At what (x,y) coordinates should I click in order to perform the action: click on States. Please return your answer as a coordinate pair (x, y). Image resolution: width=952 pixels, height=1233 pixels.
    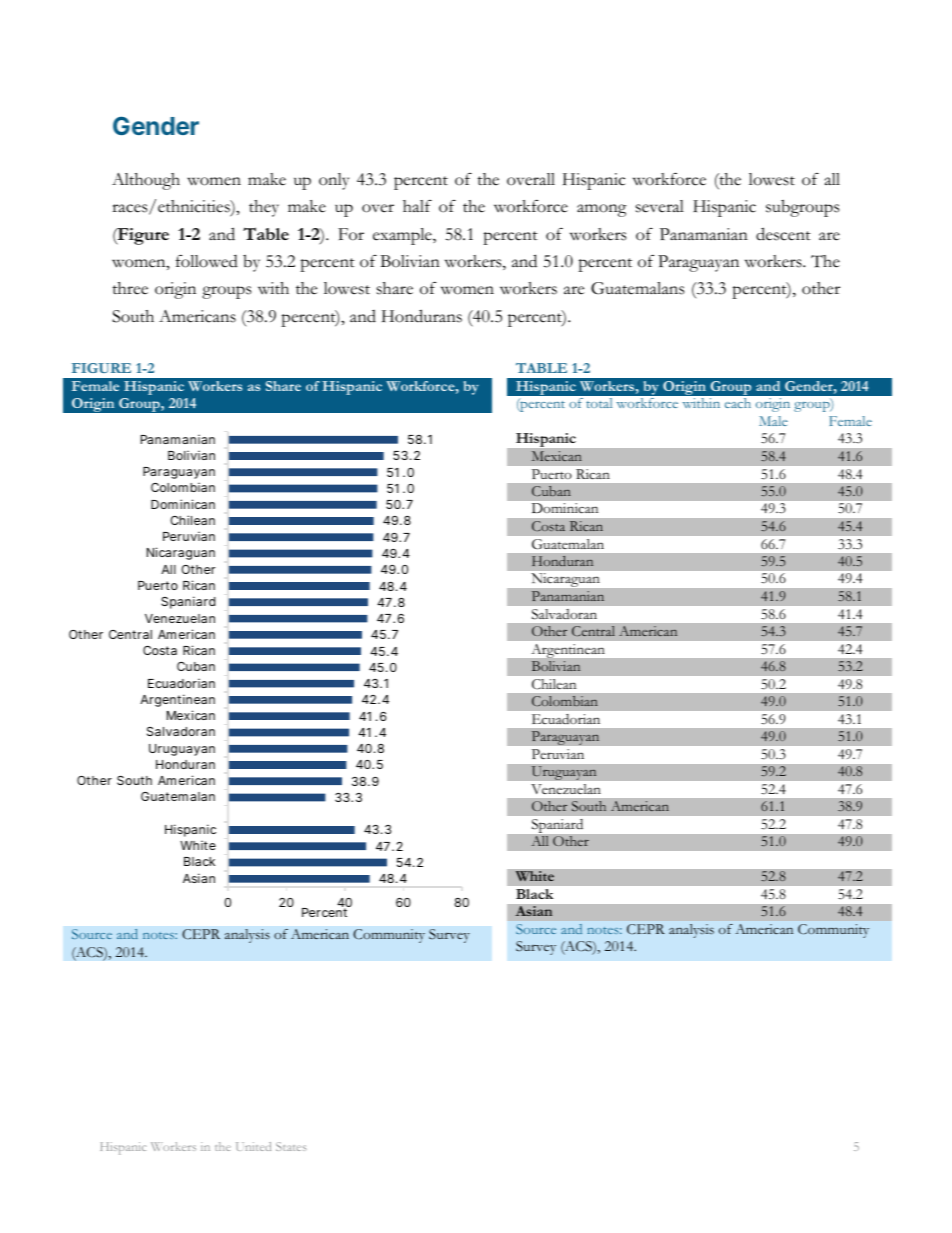
    Looking at the image, I should click on (291, 1146).
